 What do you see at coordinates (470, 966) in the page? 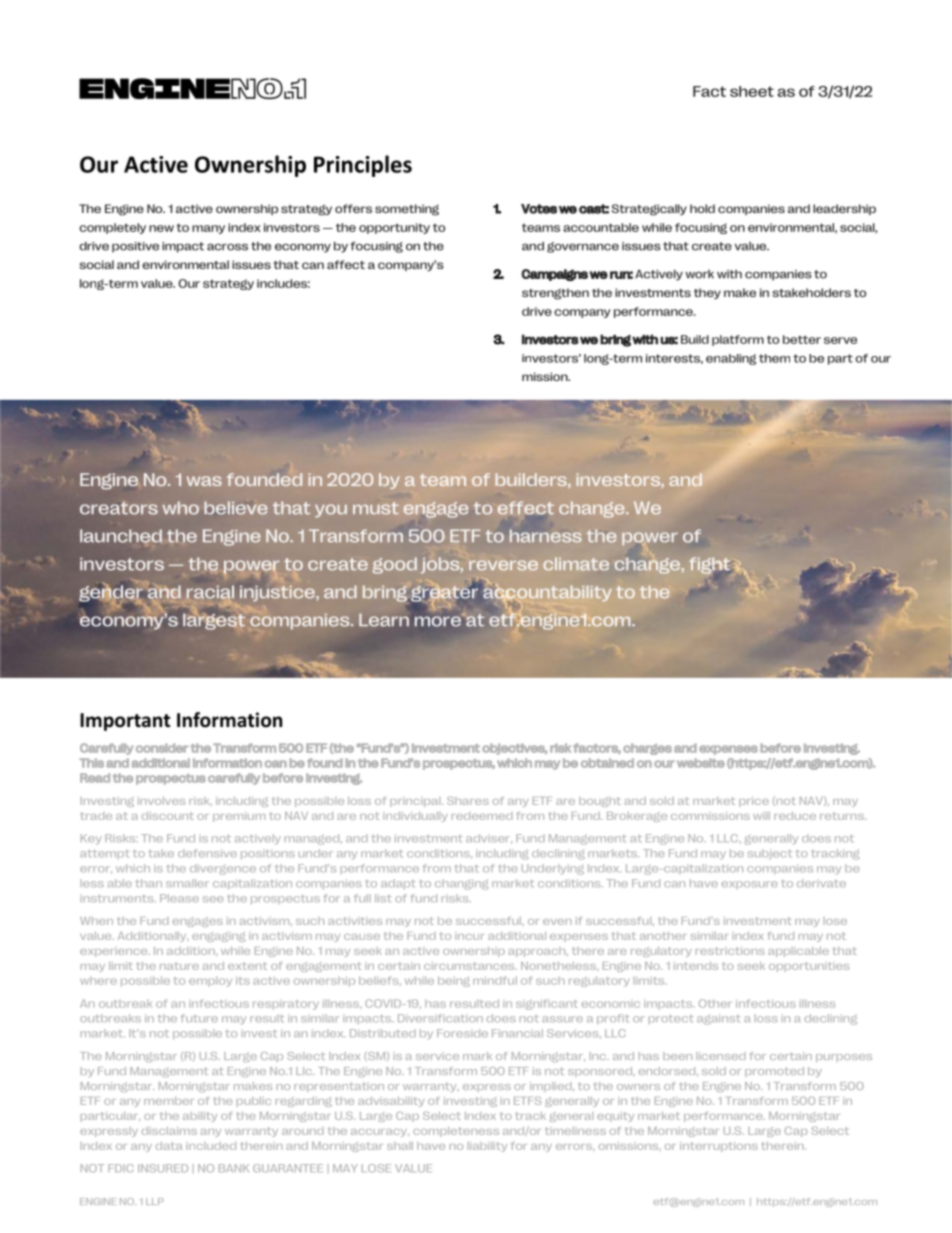
I see `circumstances` at bounding box center [470, 966].
